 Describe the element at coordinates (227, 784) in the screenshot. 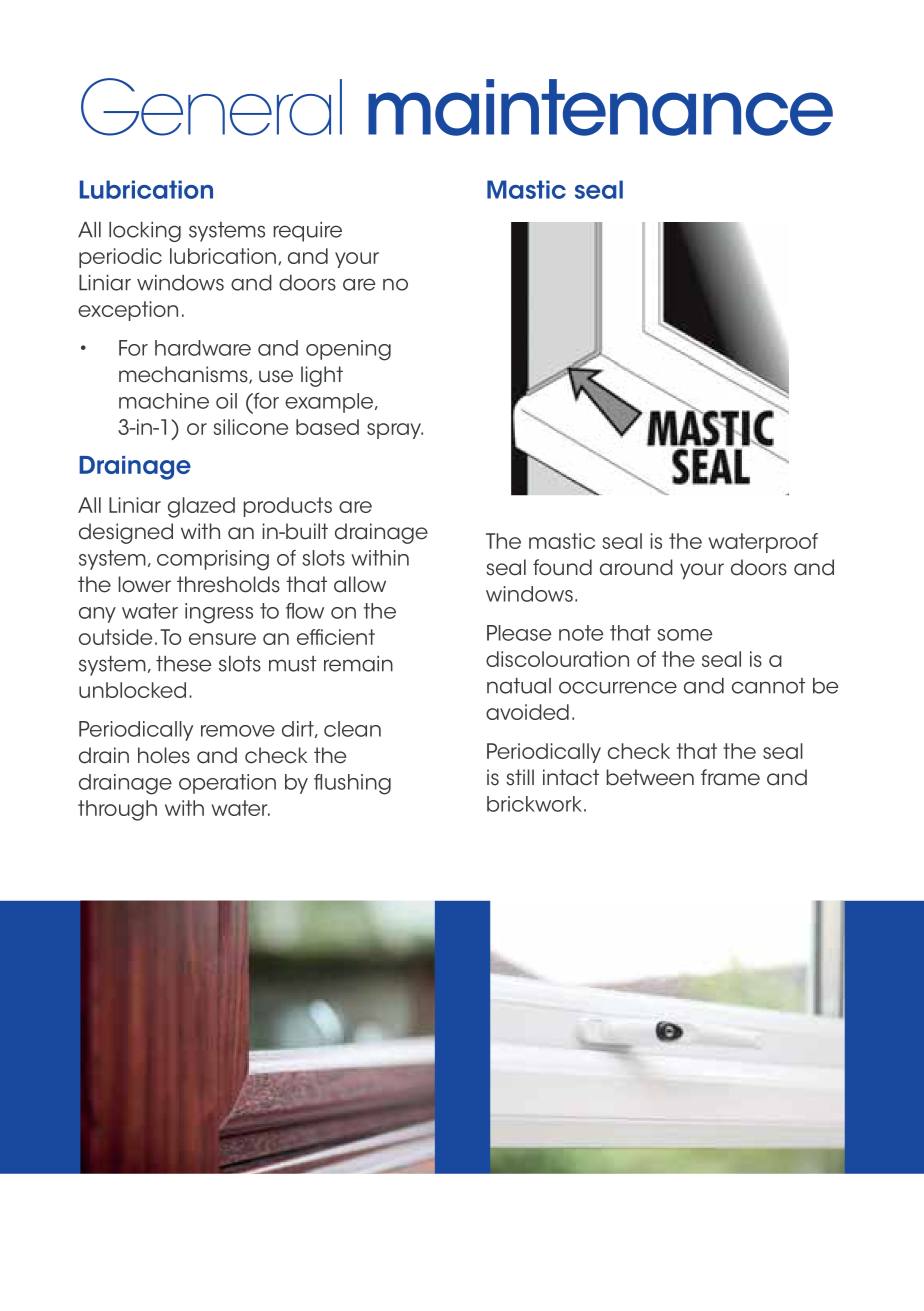

I see `operation` at that location.
